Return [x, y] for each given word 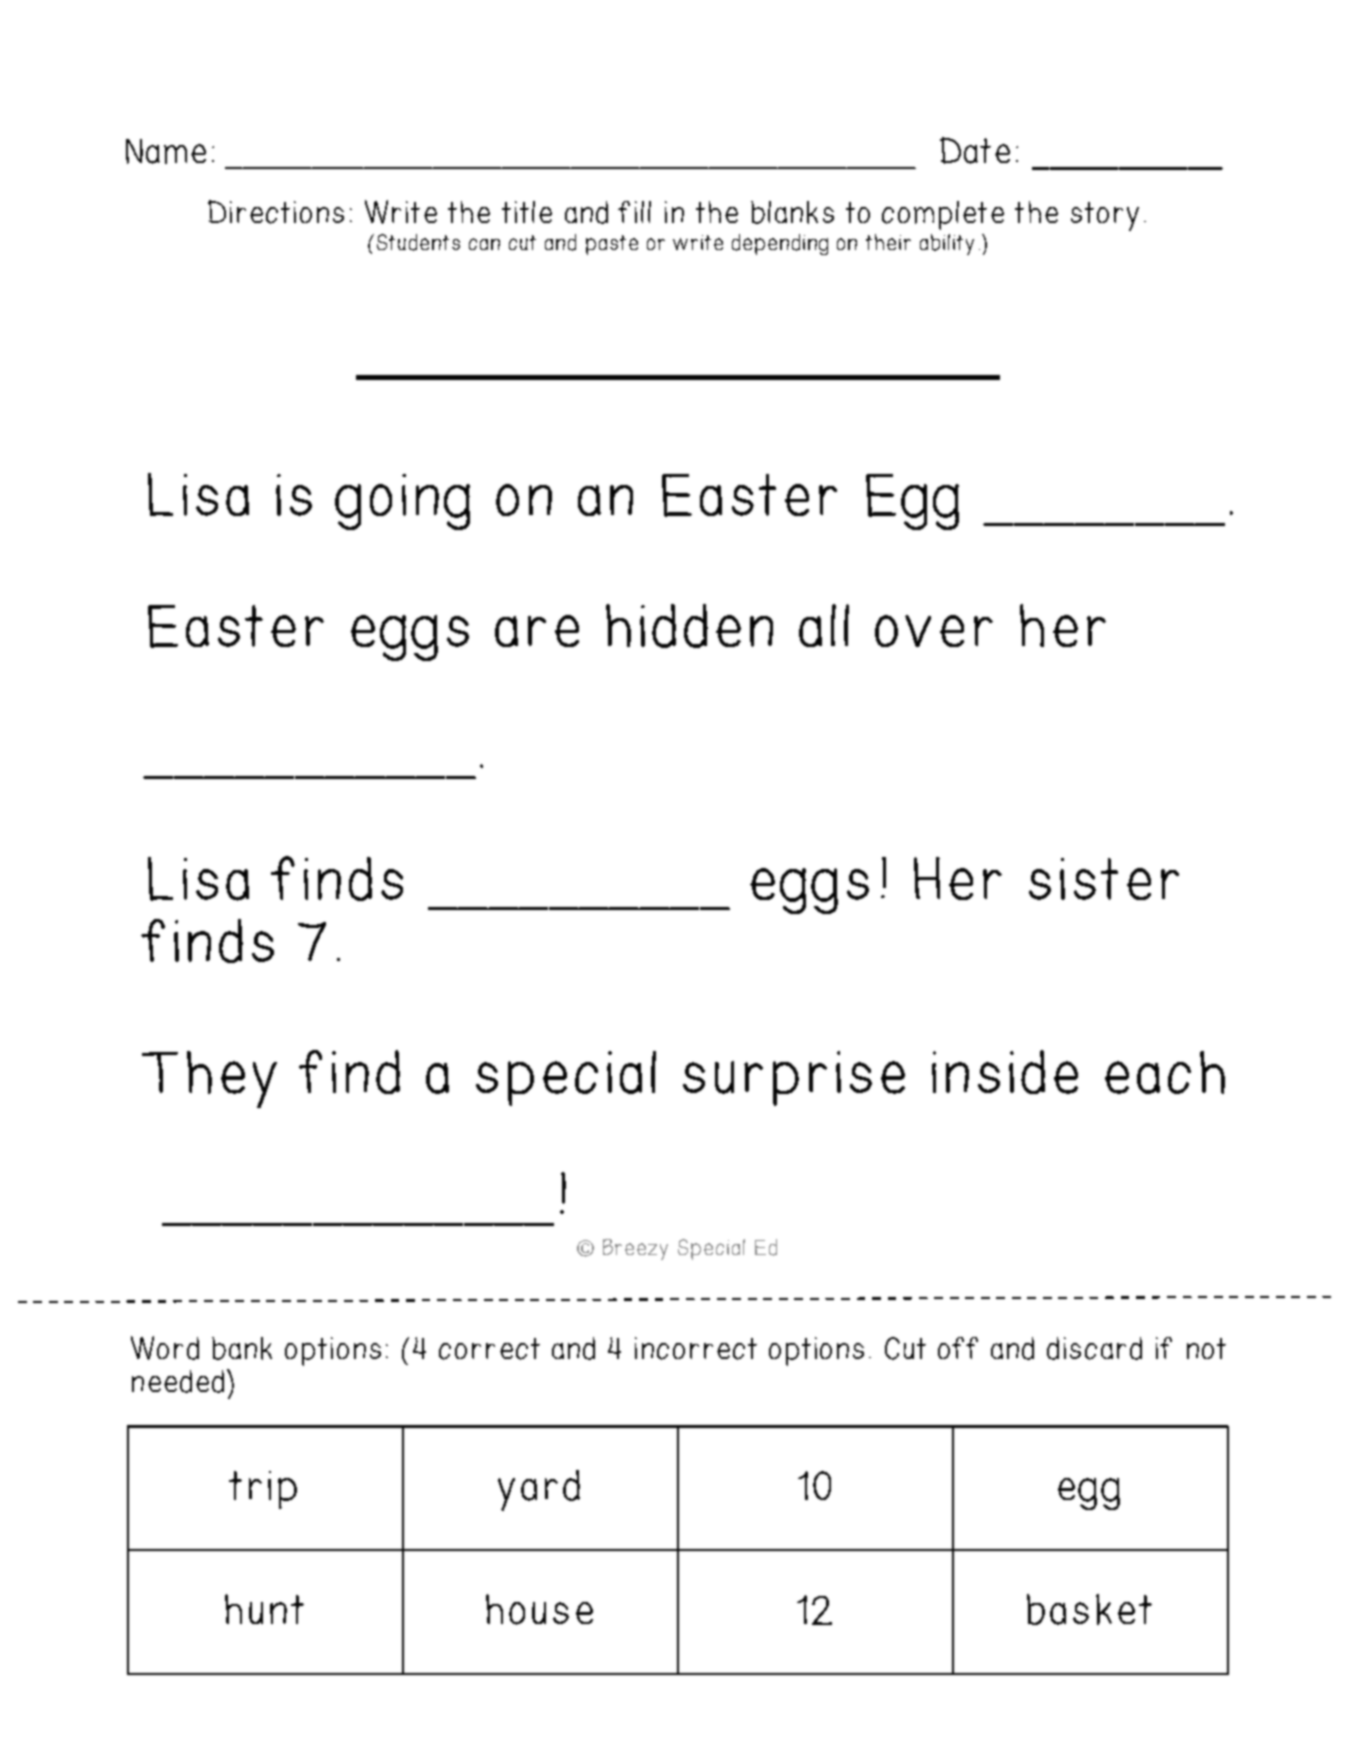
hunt [264, 1609]
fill [634, 212]
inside [1005, 1072]
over [934, 631]
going [402, 502]
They [209, 1079]
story [1105, 216]
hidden [689, 626]
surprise [794, 1078]
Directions [276, 212]
